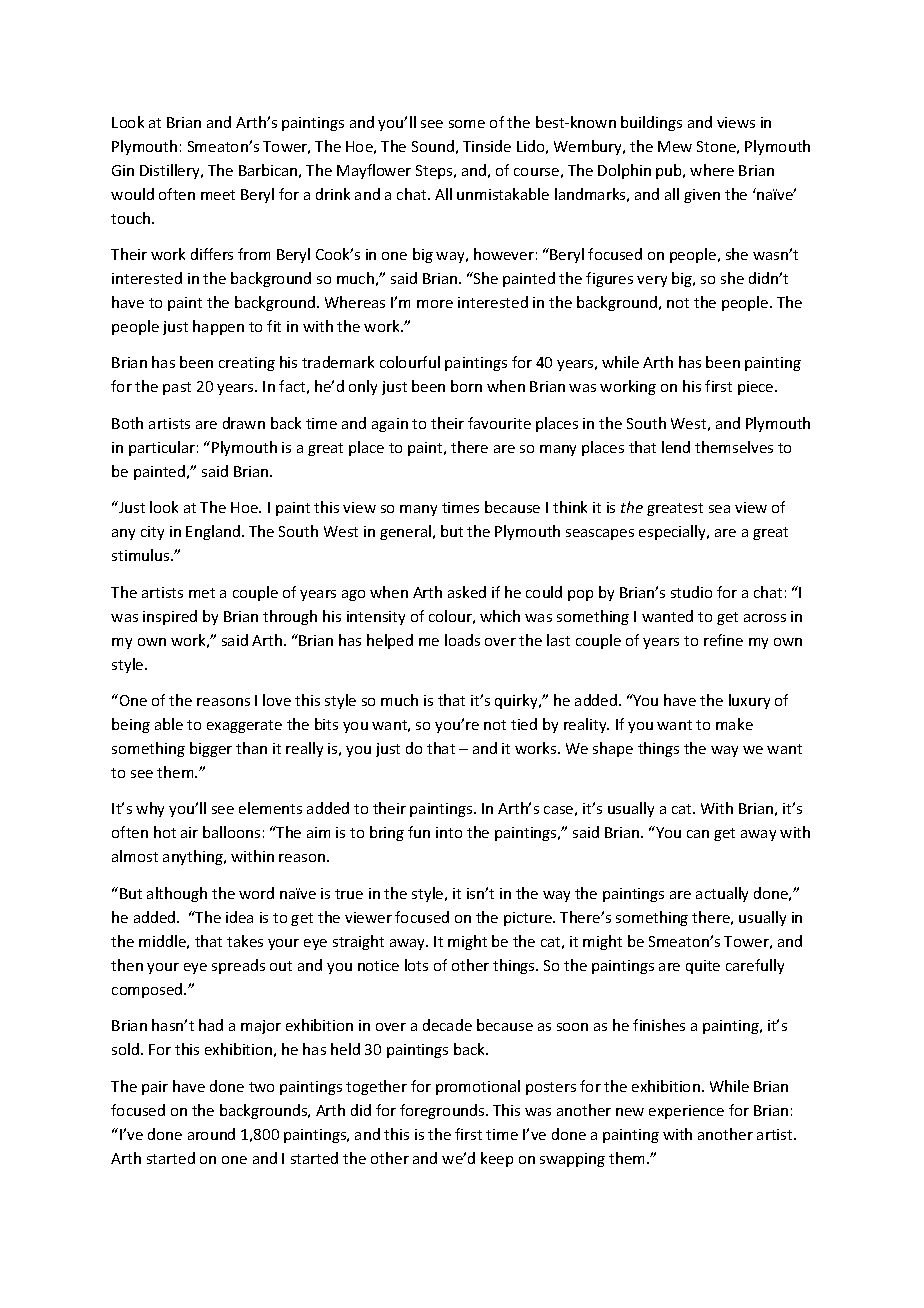  What do you see at coordinates (675, 146) in the screenshot?
I see `Mew` at bounding box center [675, 146].
